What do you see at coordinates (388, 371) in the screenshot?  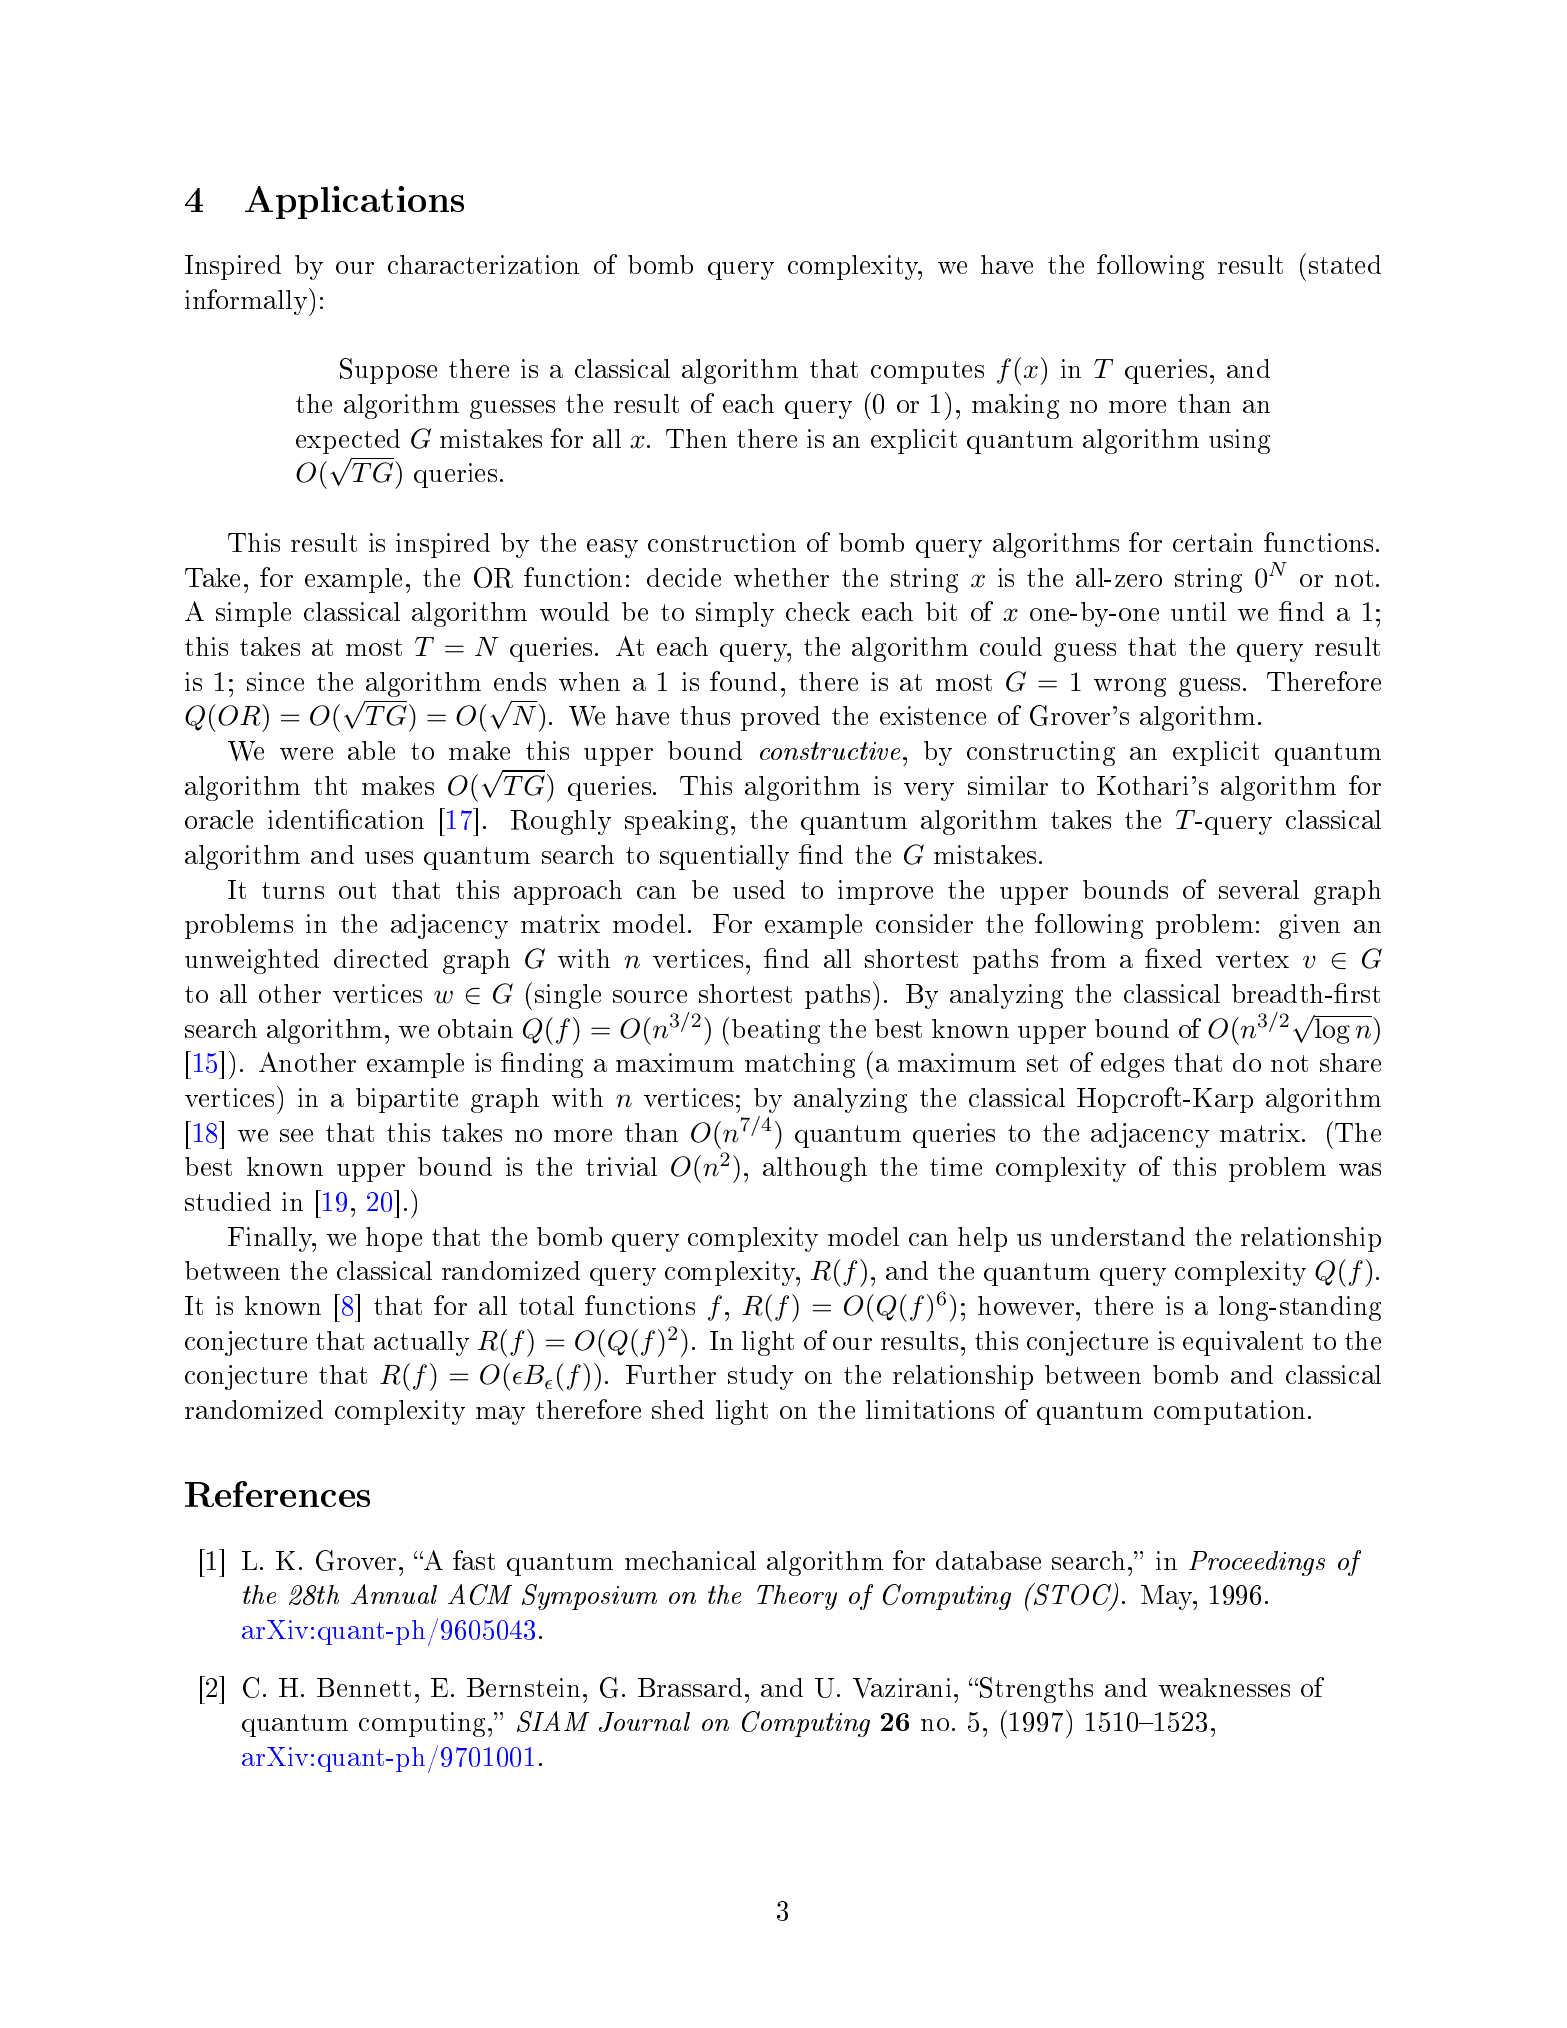 I see `Suppose` at bounding box center [388, 371].
